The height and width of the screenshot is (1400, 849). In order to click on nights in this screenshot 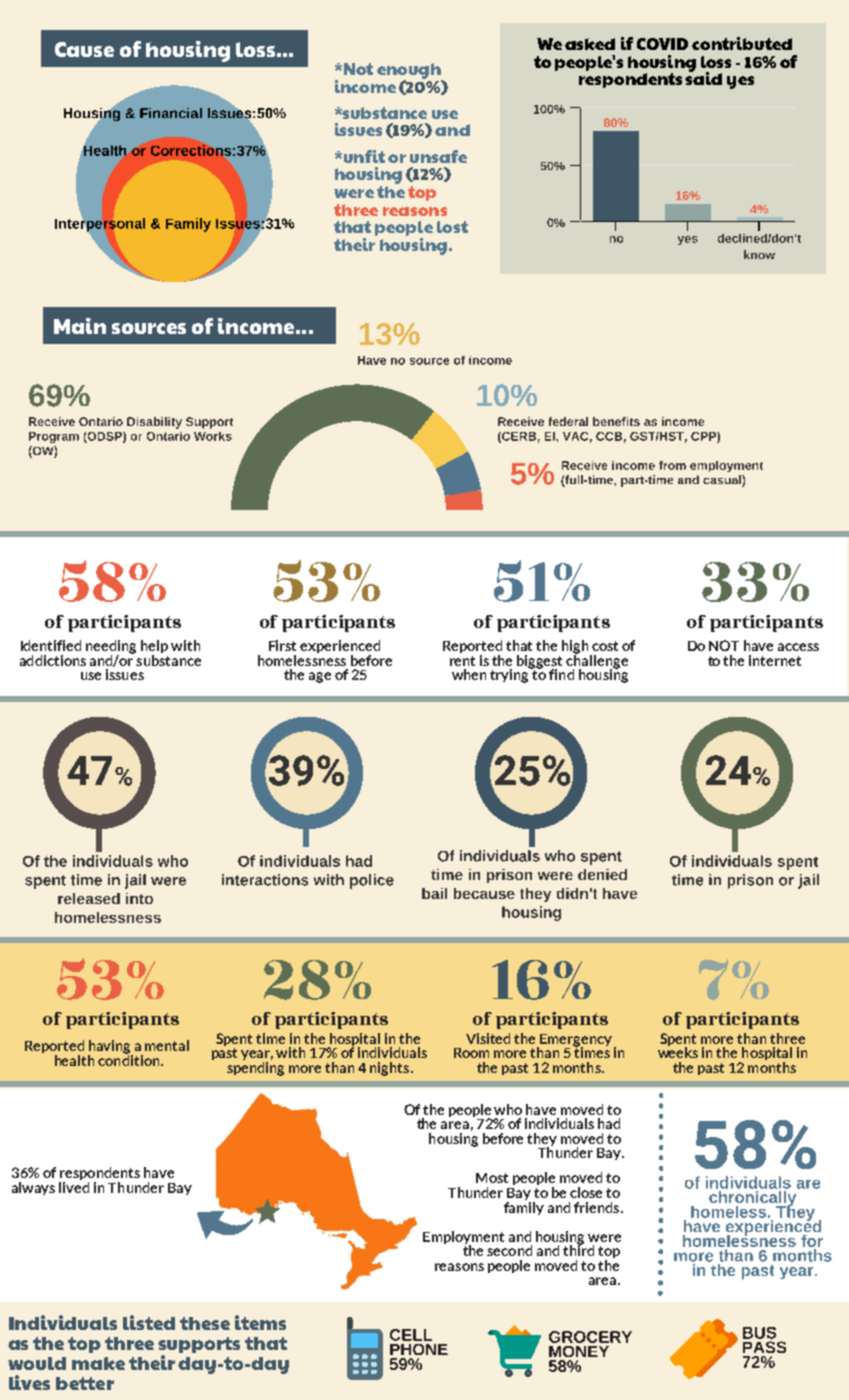, I will do `click(391, 1069)`.
